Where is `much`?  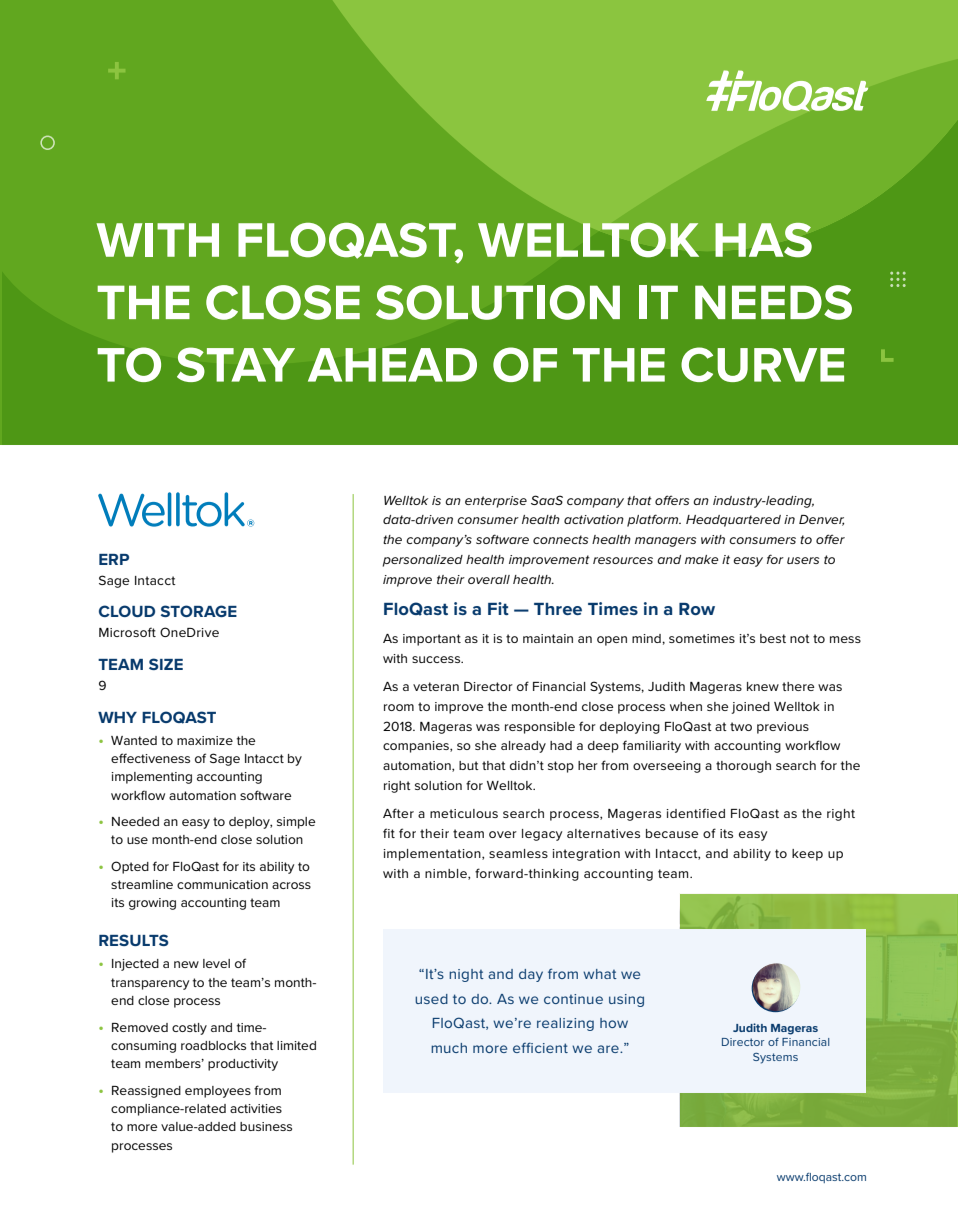
much is located at coordinates (449, 1048).
